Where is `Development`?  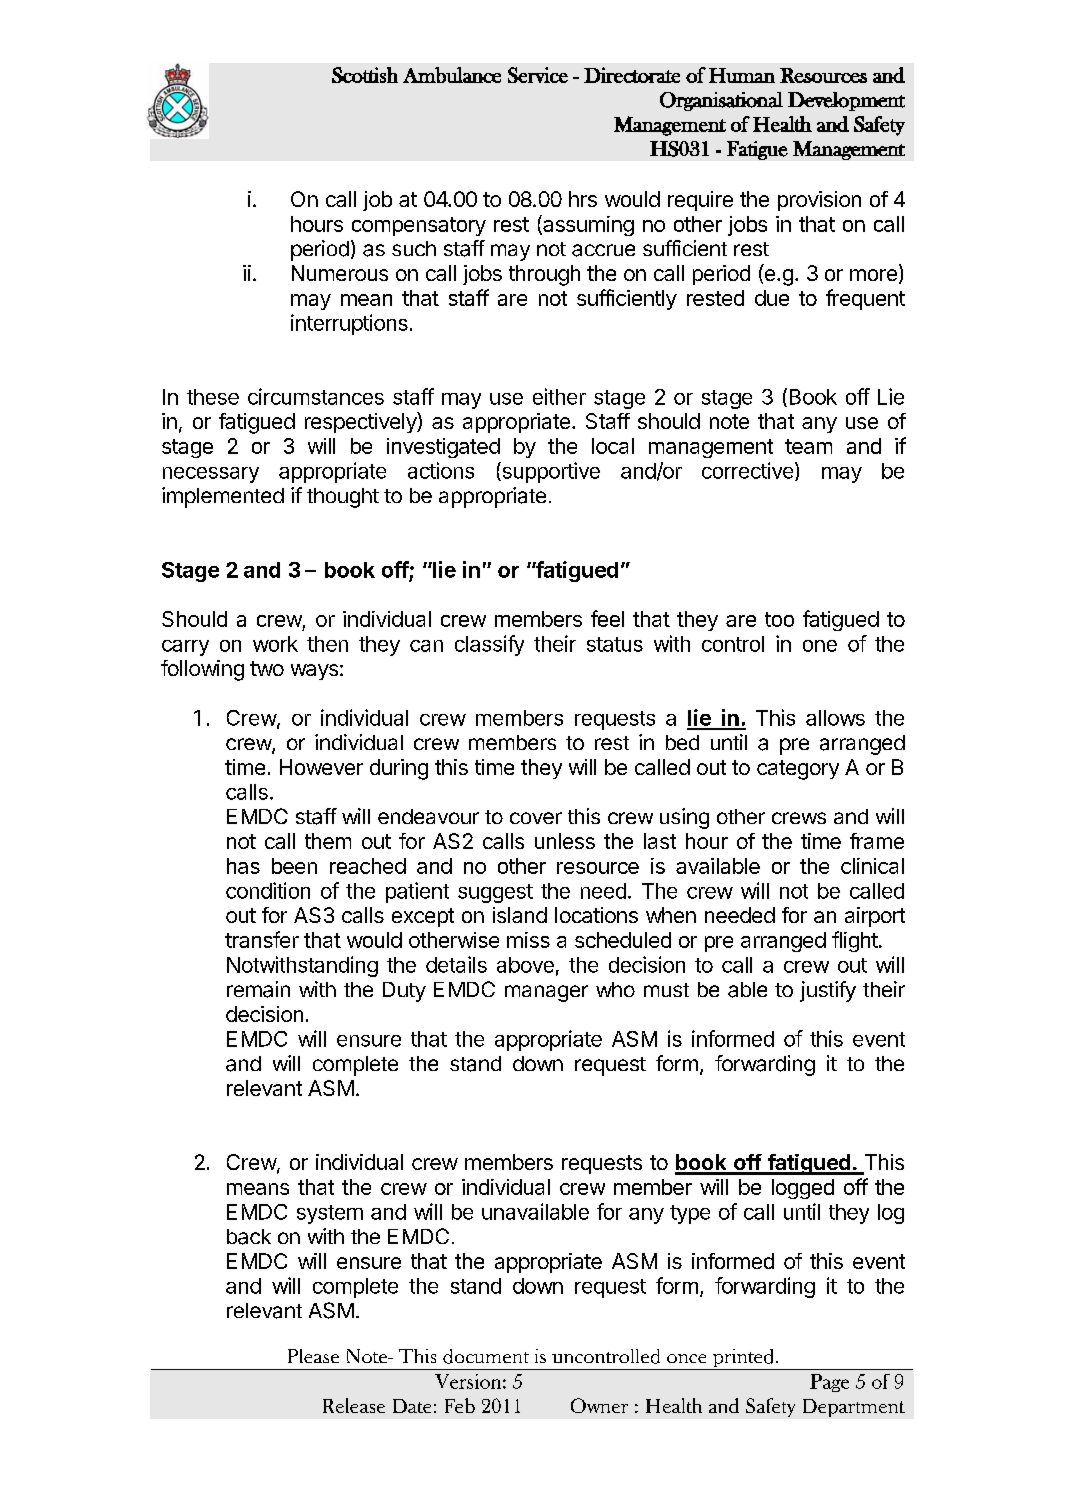 Development is located at coordinates (846, 101).
